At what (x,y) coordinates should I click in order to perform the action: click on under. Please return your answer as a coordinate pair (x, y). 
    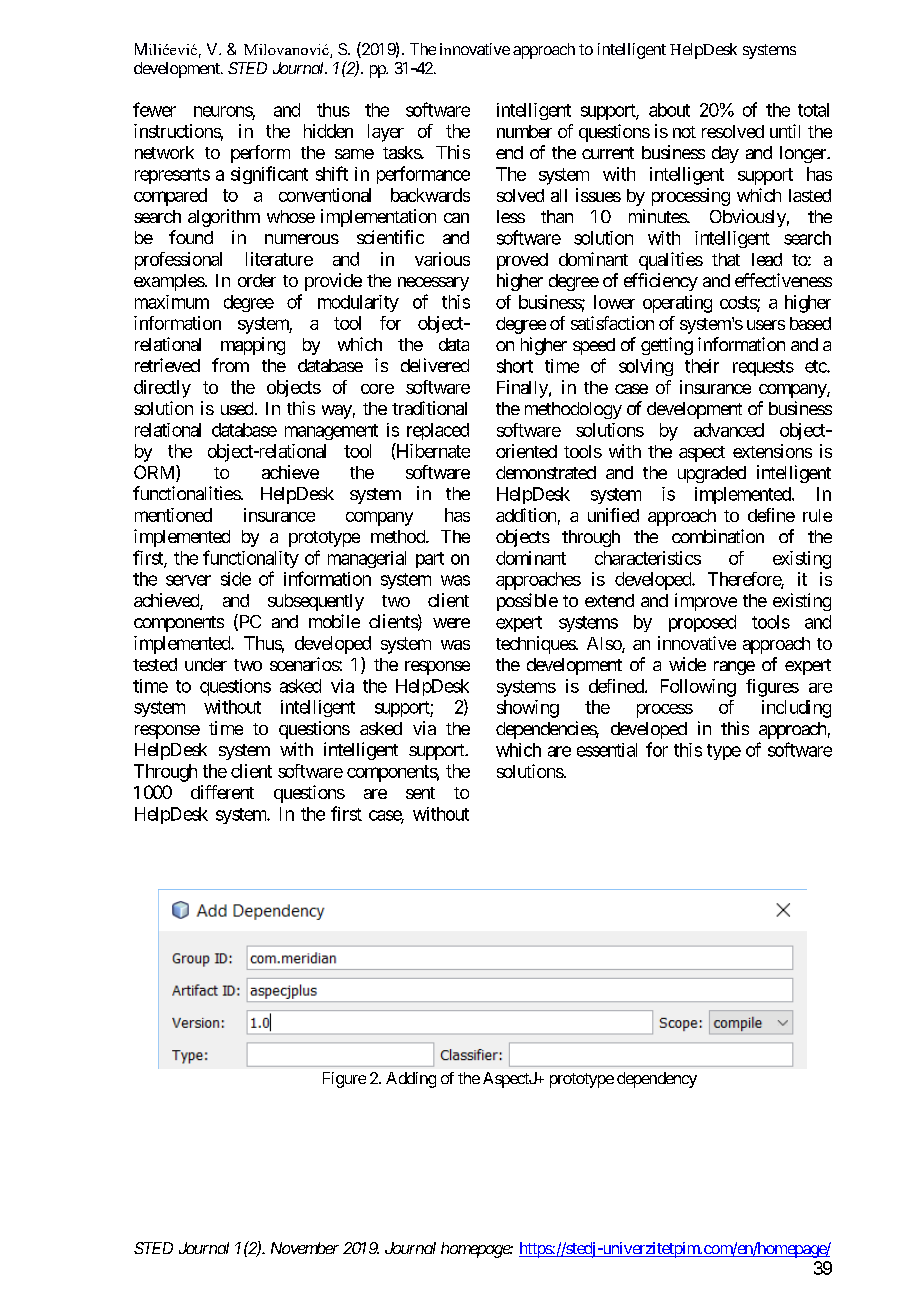
    Looking at the image, I should click on (206, 664).
